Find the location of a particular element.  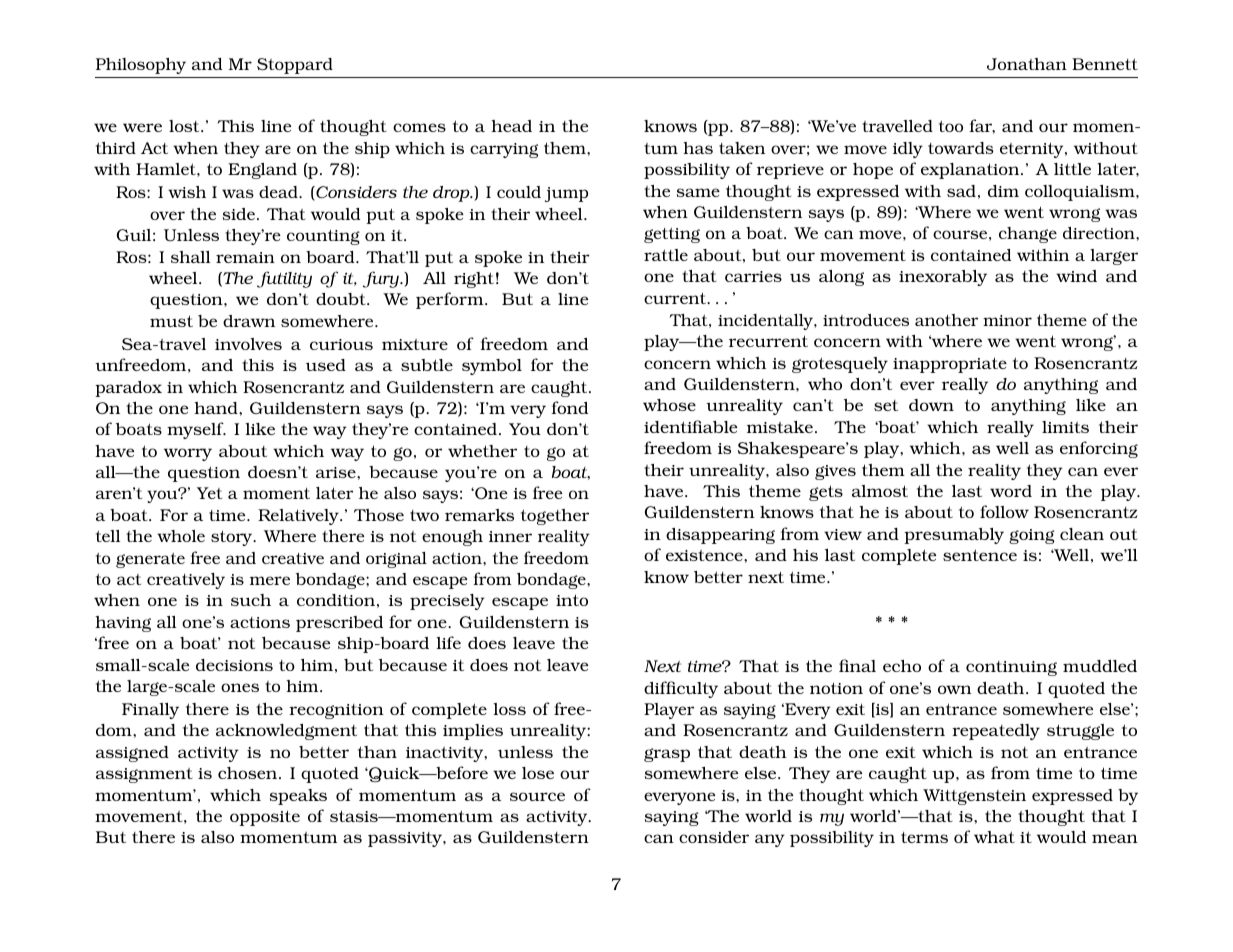

identifiable is located at coordinates (690, 426).
